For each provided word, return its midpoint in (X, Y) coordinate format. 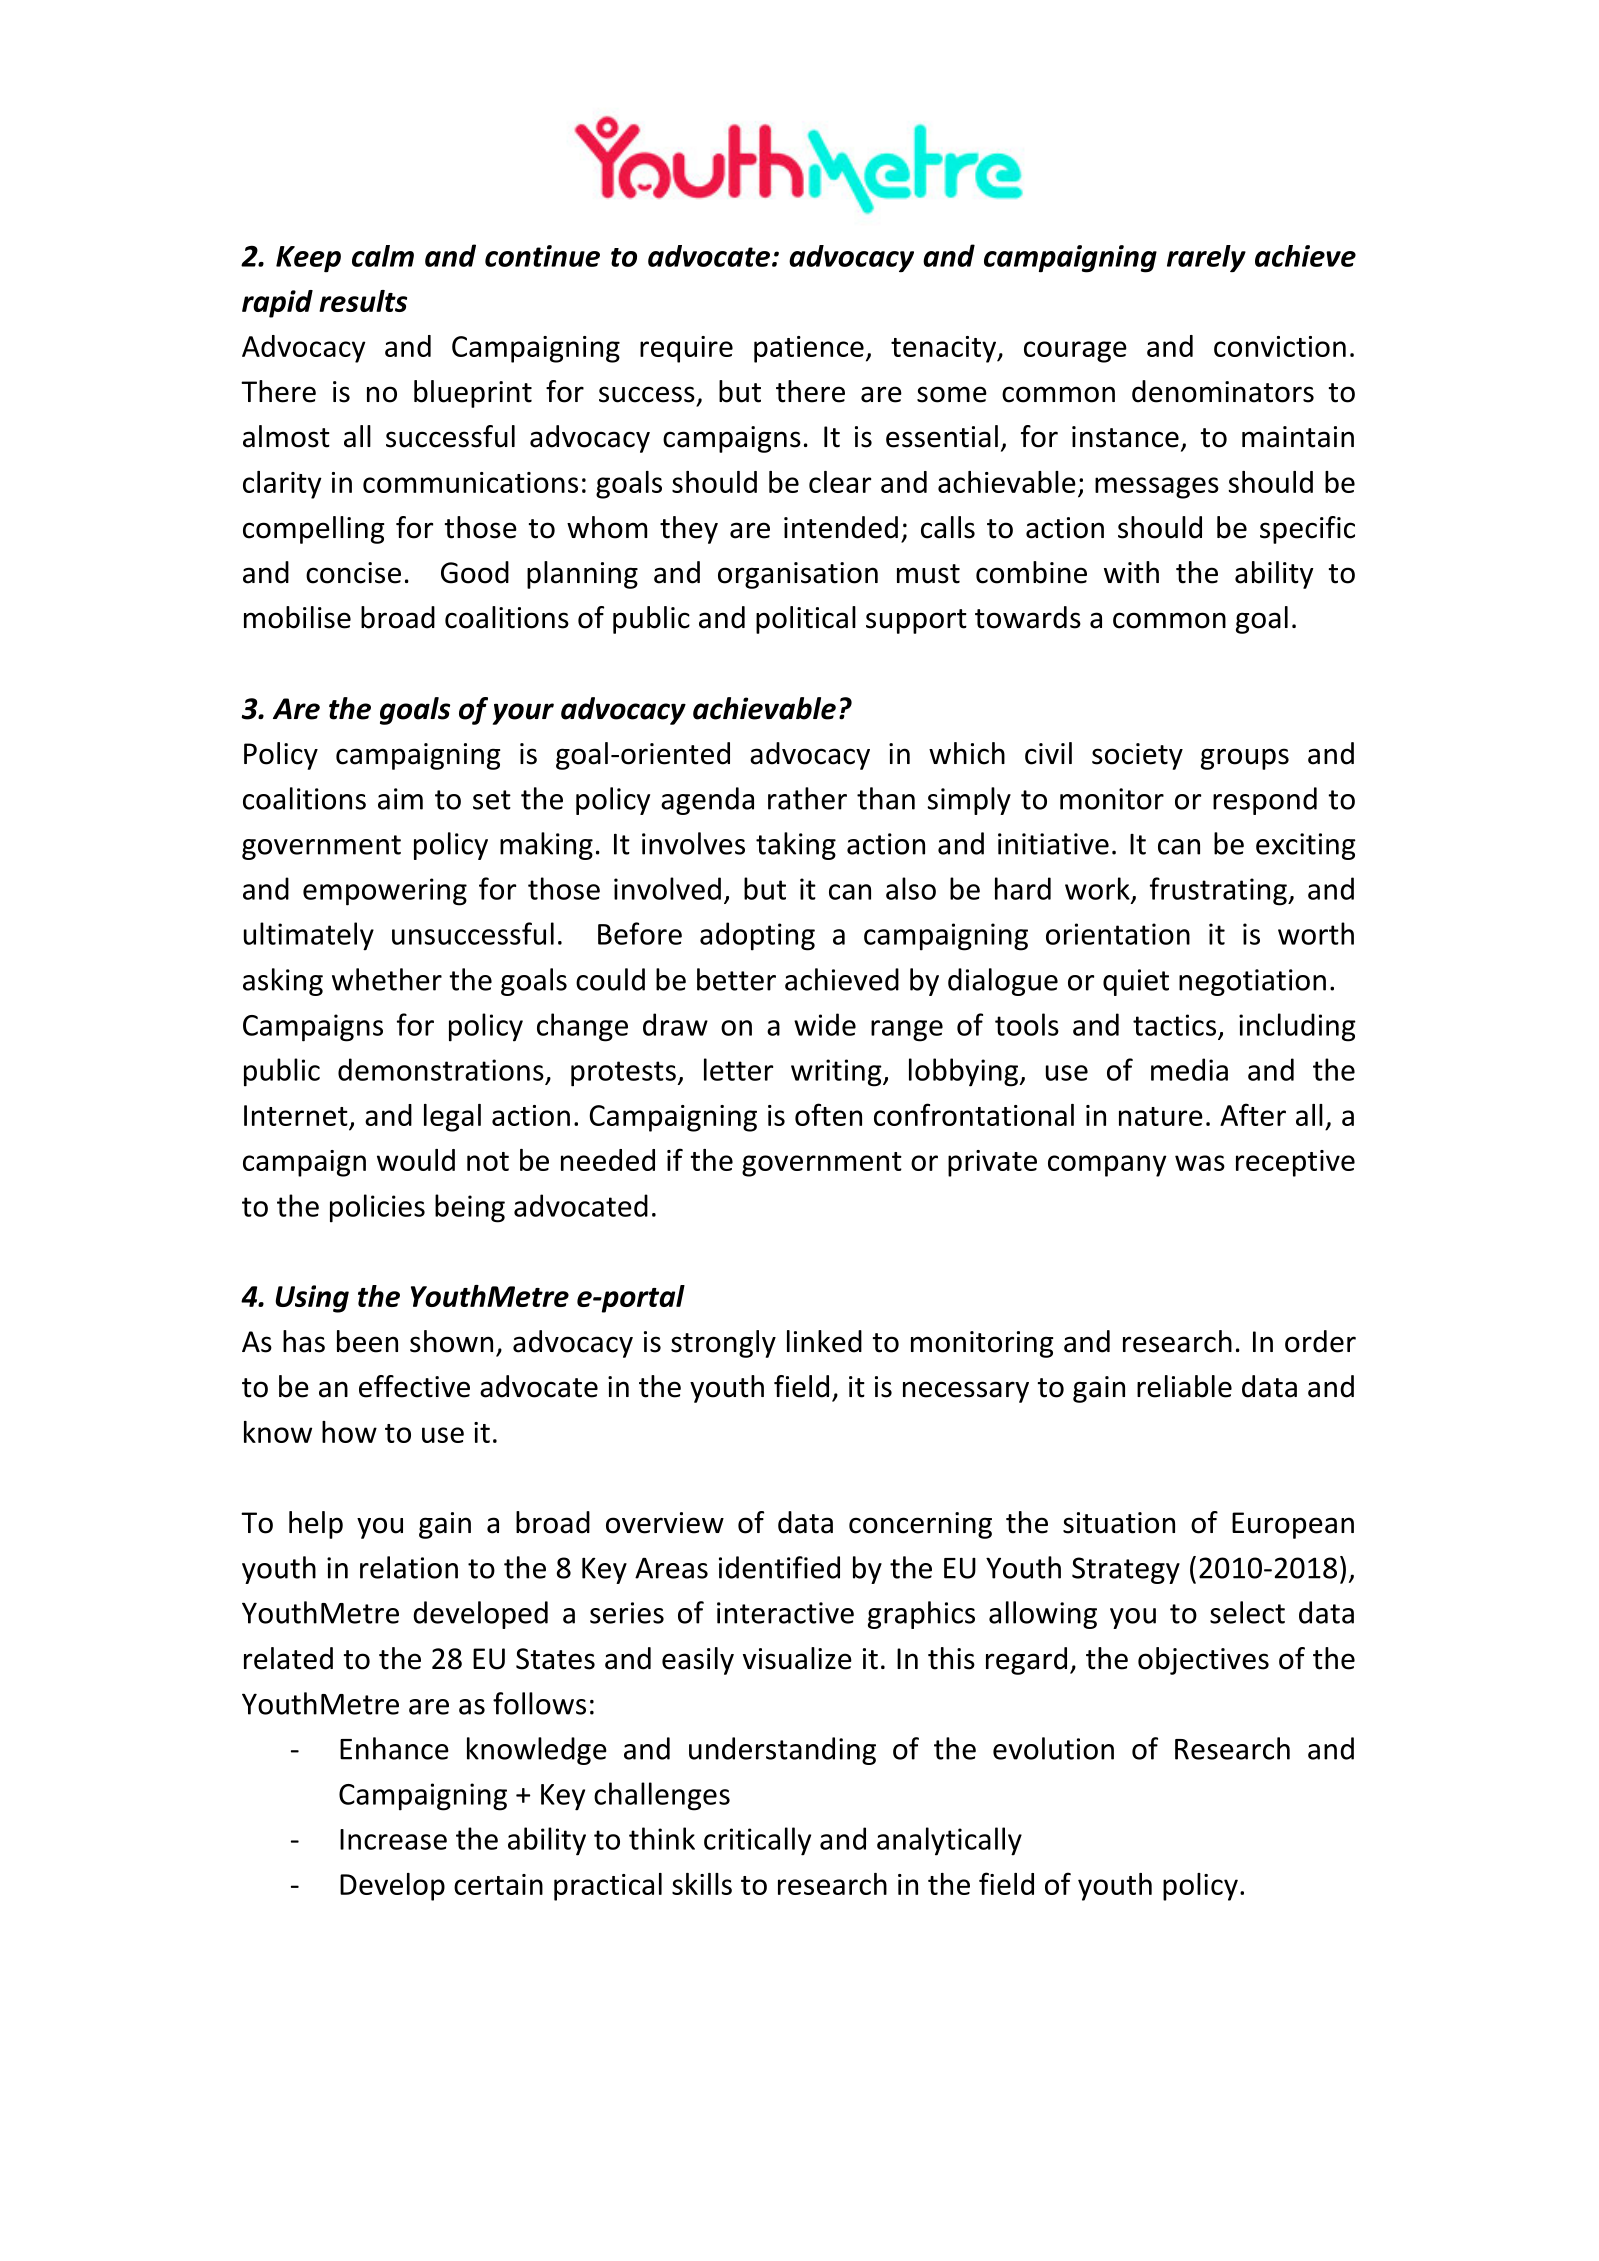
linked (824, 1341)
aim (400, 799)
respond (1265, 801)
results (363, 301)
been (367, 1341)
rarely (1206, 259)
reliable (1184, 1386)
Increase (393, 1839)
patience (809, 349)
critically (757, 1841)
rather (807, 798)
